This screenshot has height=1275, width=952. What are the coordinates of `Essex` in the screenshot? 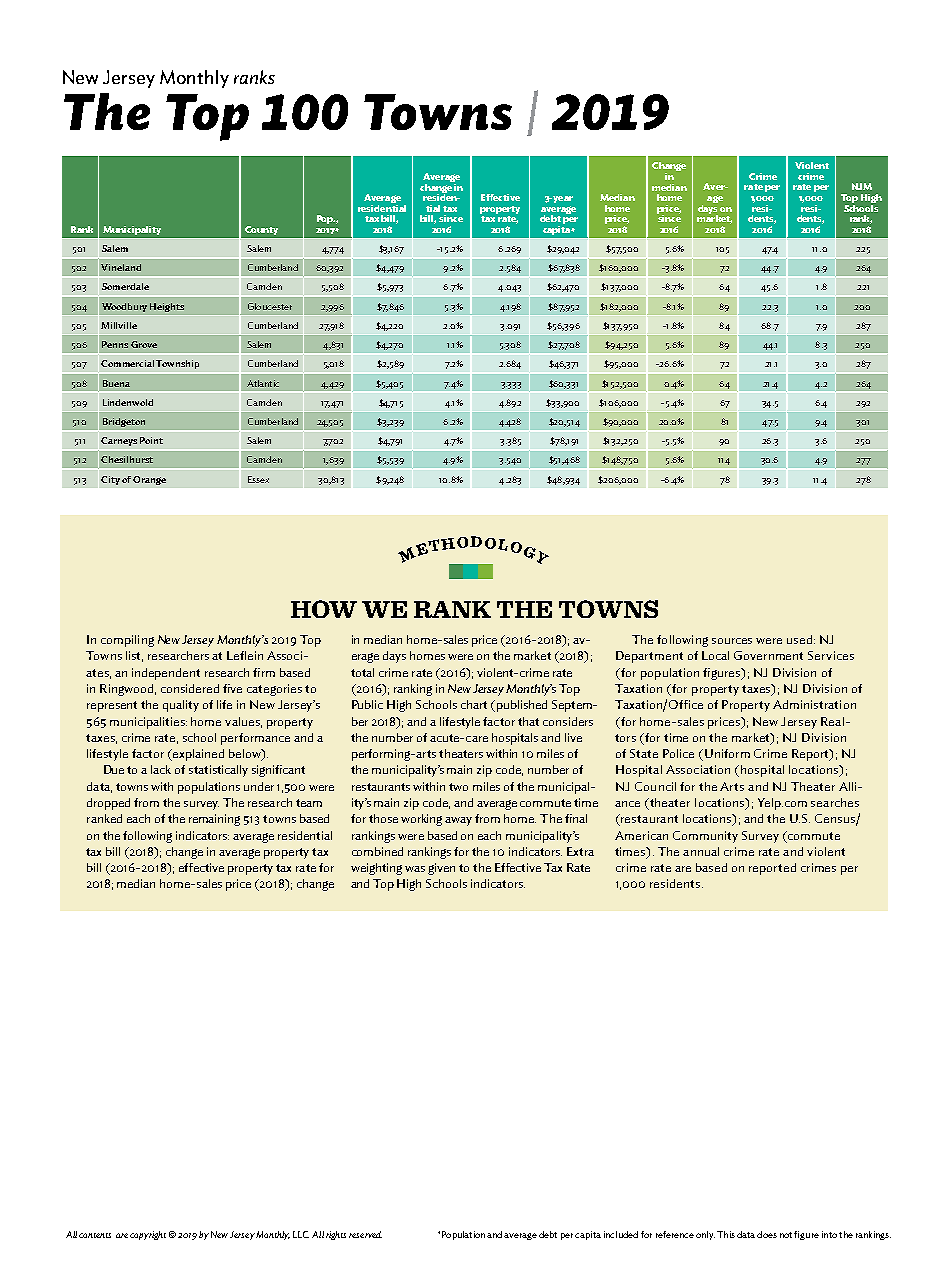 It's located at (258, 479).
